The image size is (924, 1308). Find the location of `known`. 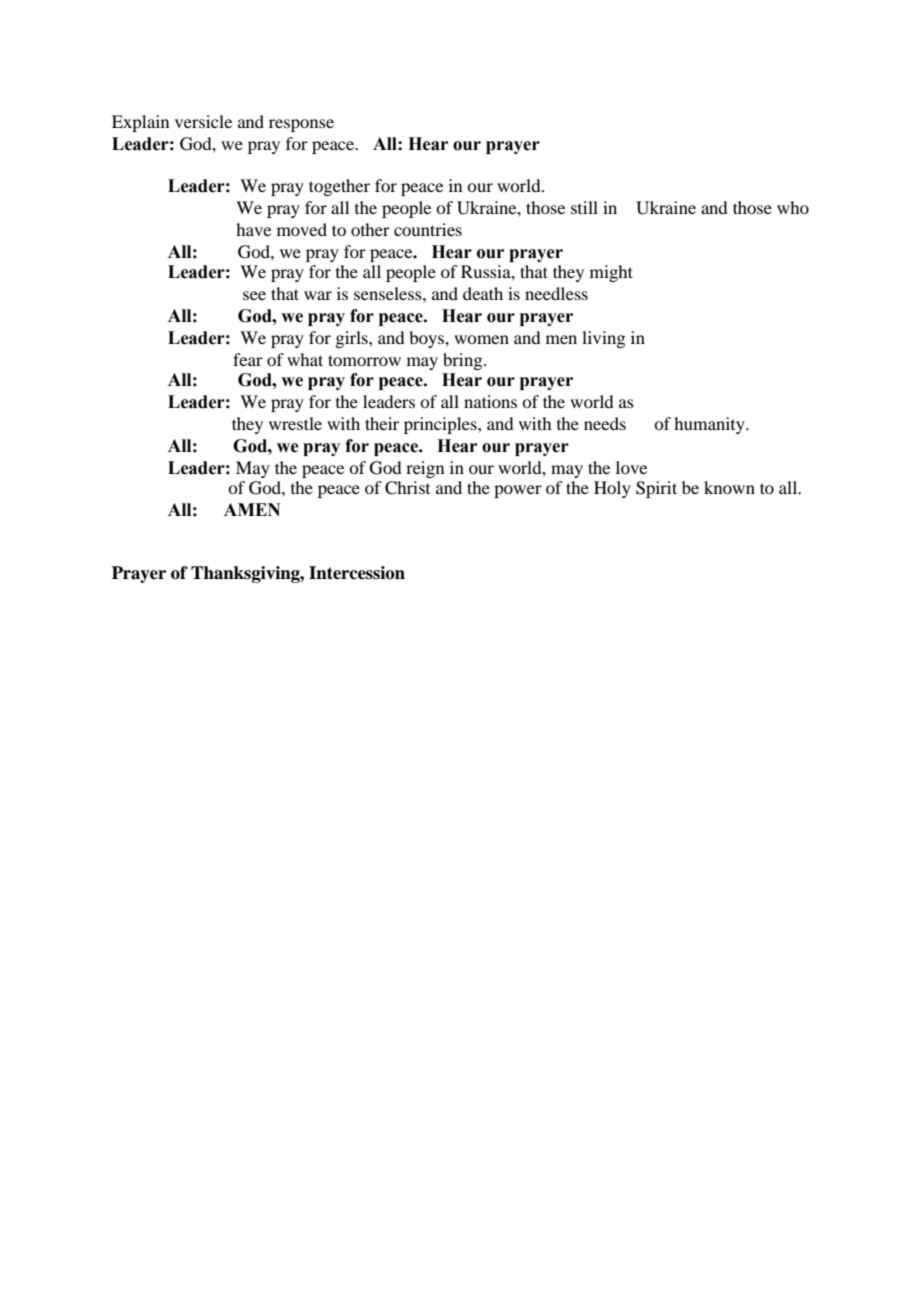

known is located at coordinates (729, 487).
